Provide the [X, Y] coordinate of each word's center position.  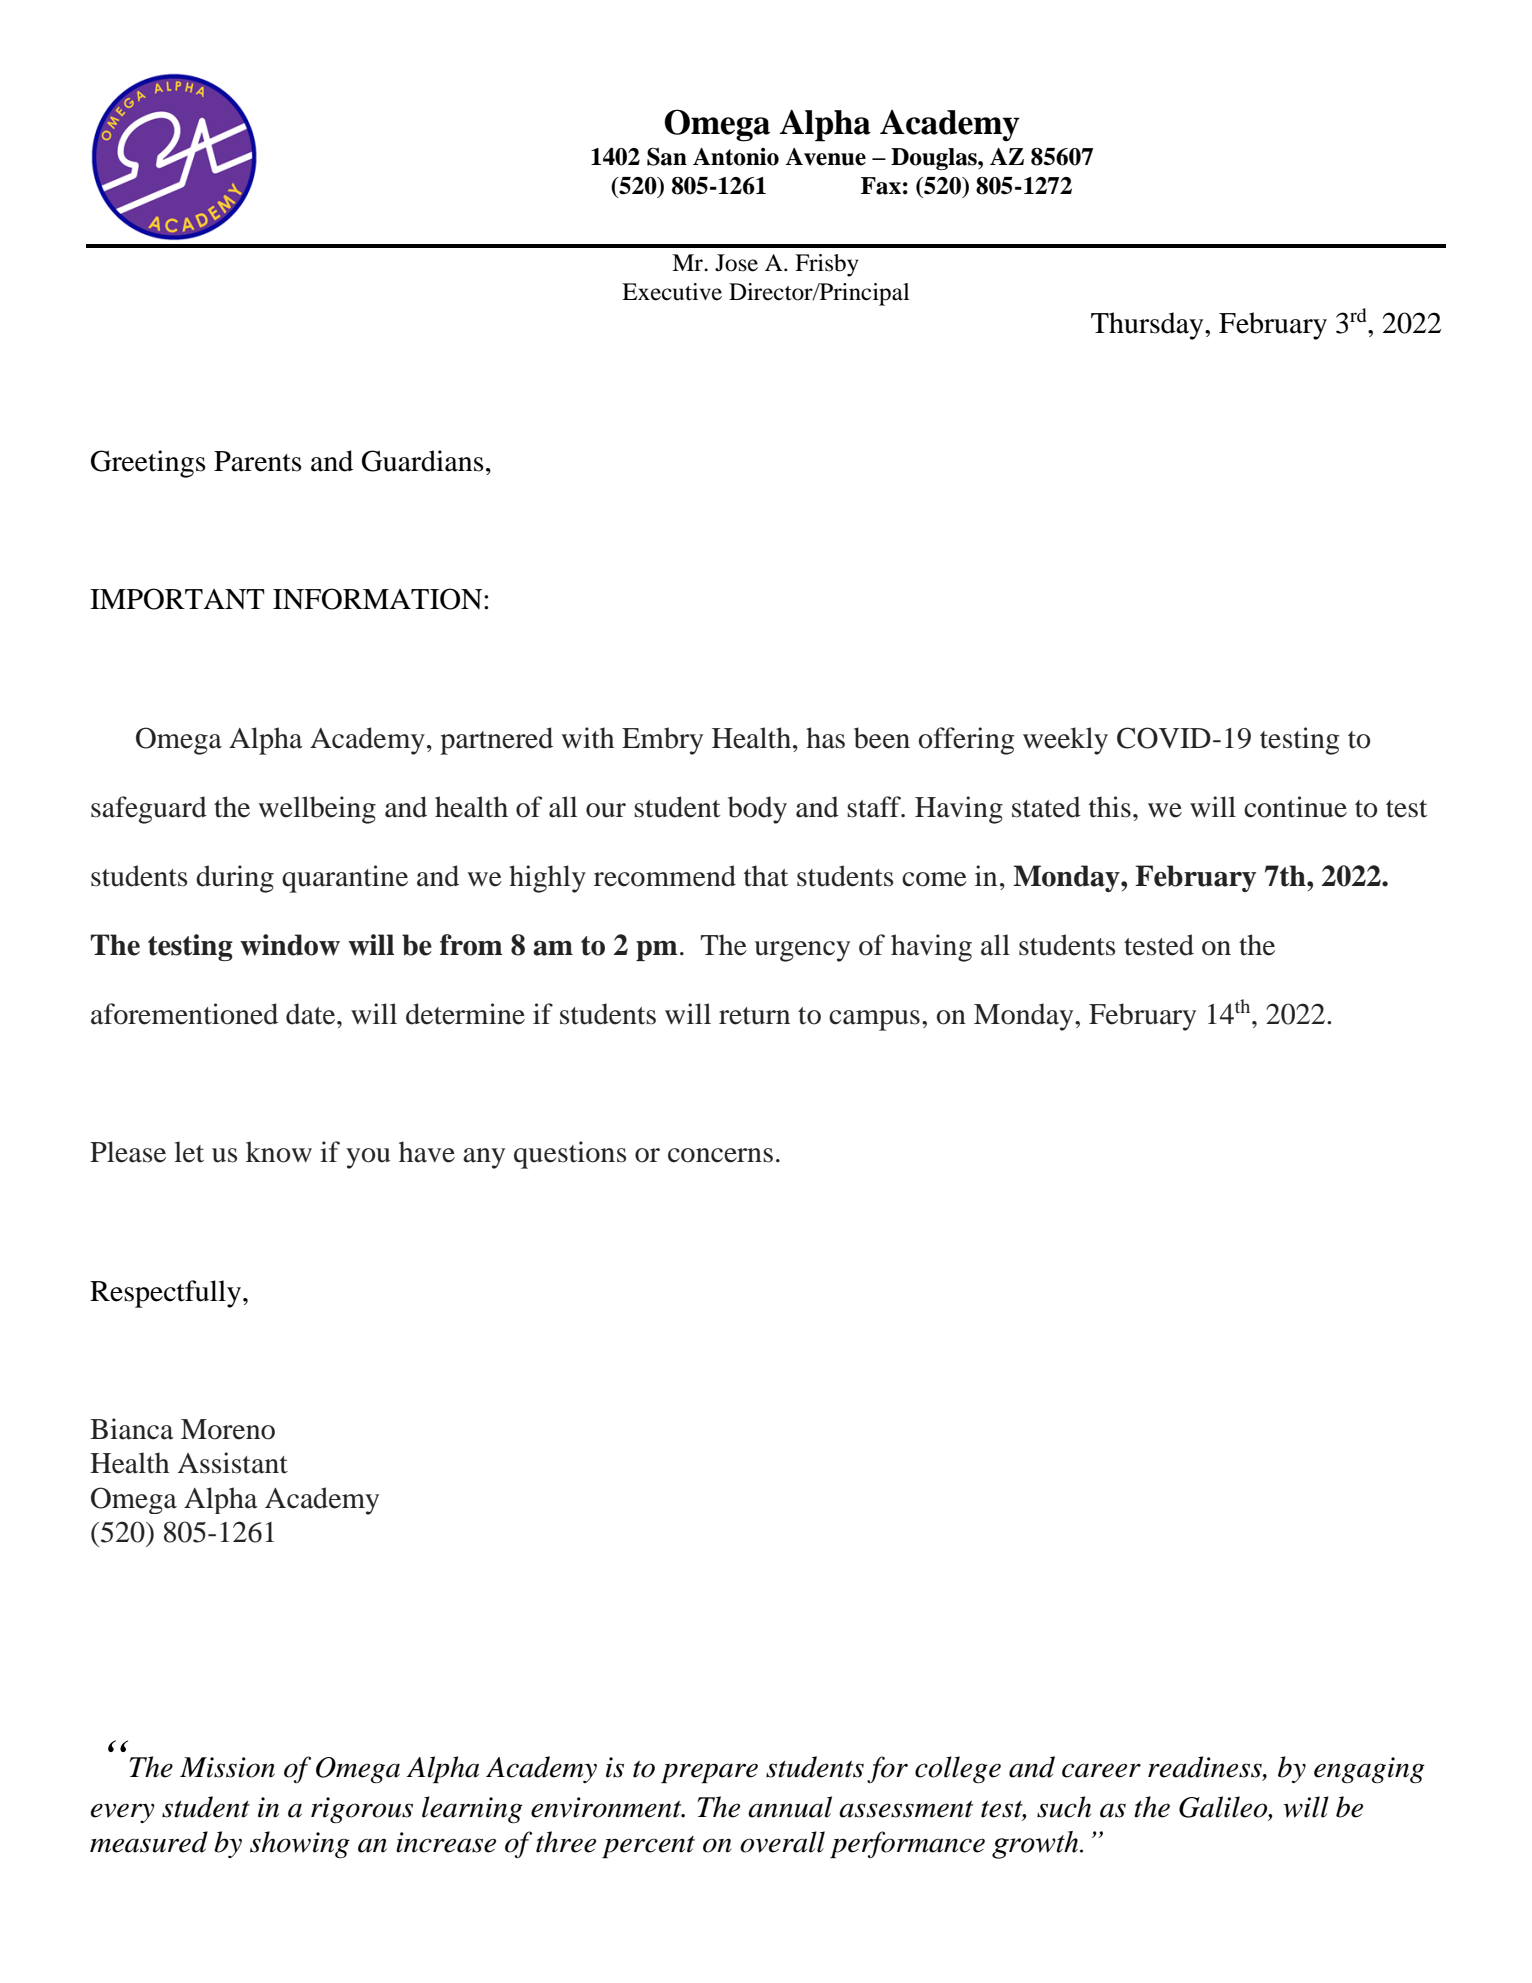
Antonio [736, 157]
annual [790, 1807]
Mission [227, 1767]
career [1101, 1770]
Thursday [1148, 326]
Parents [258, 461]
